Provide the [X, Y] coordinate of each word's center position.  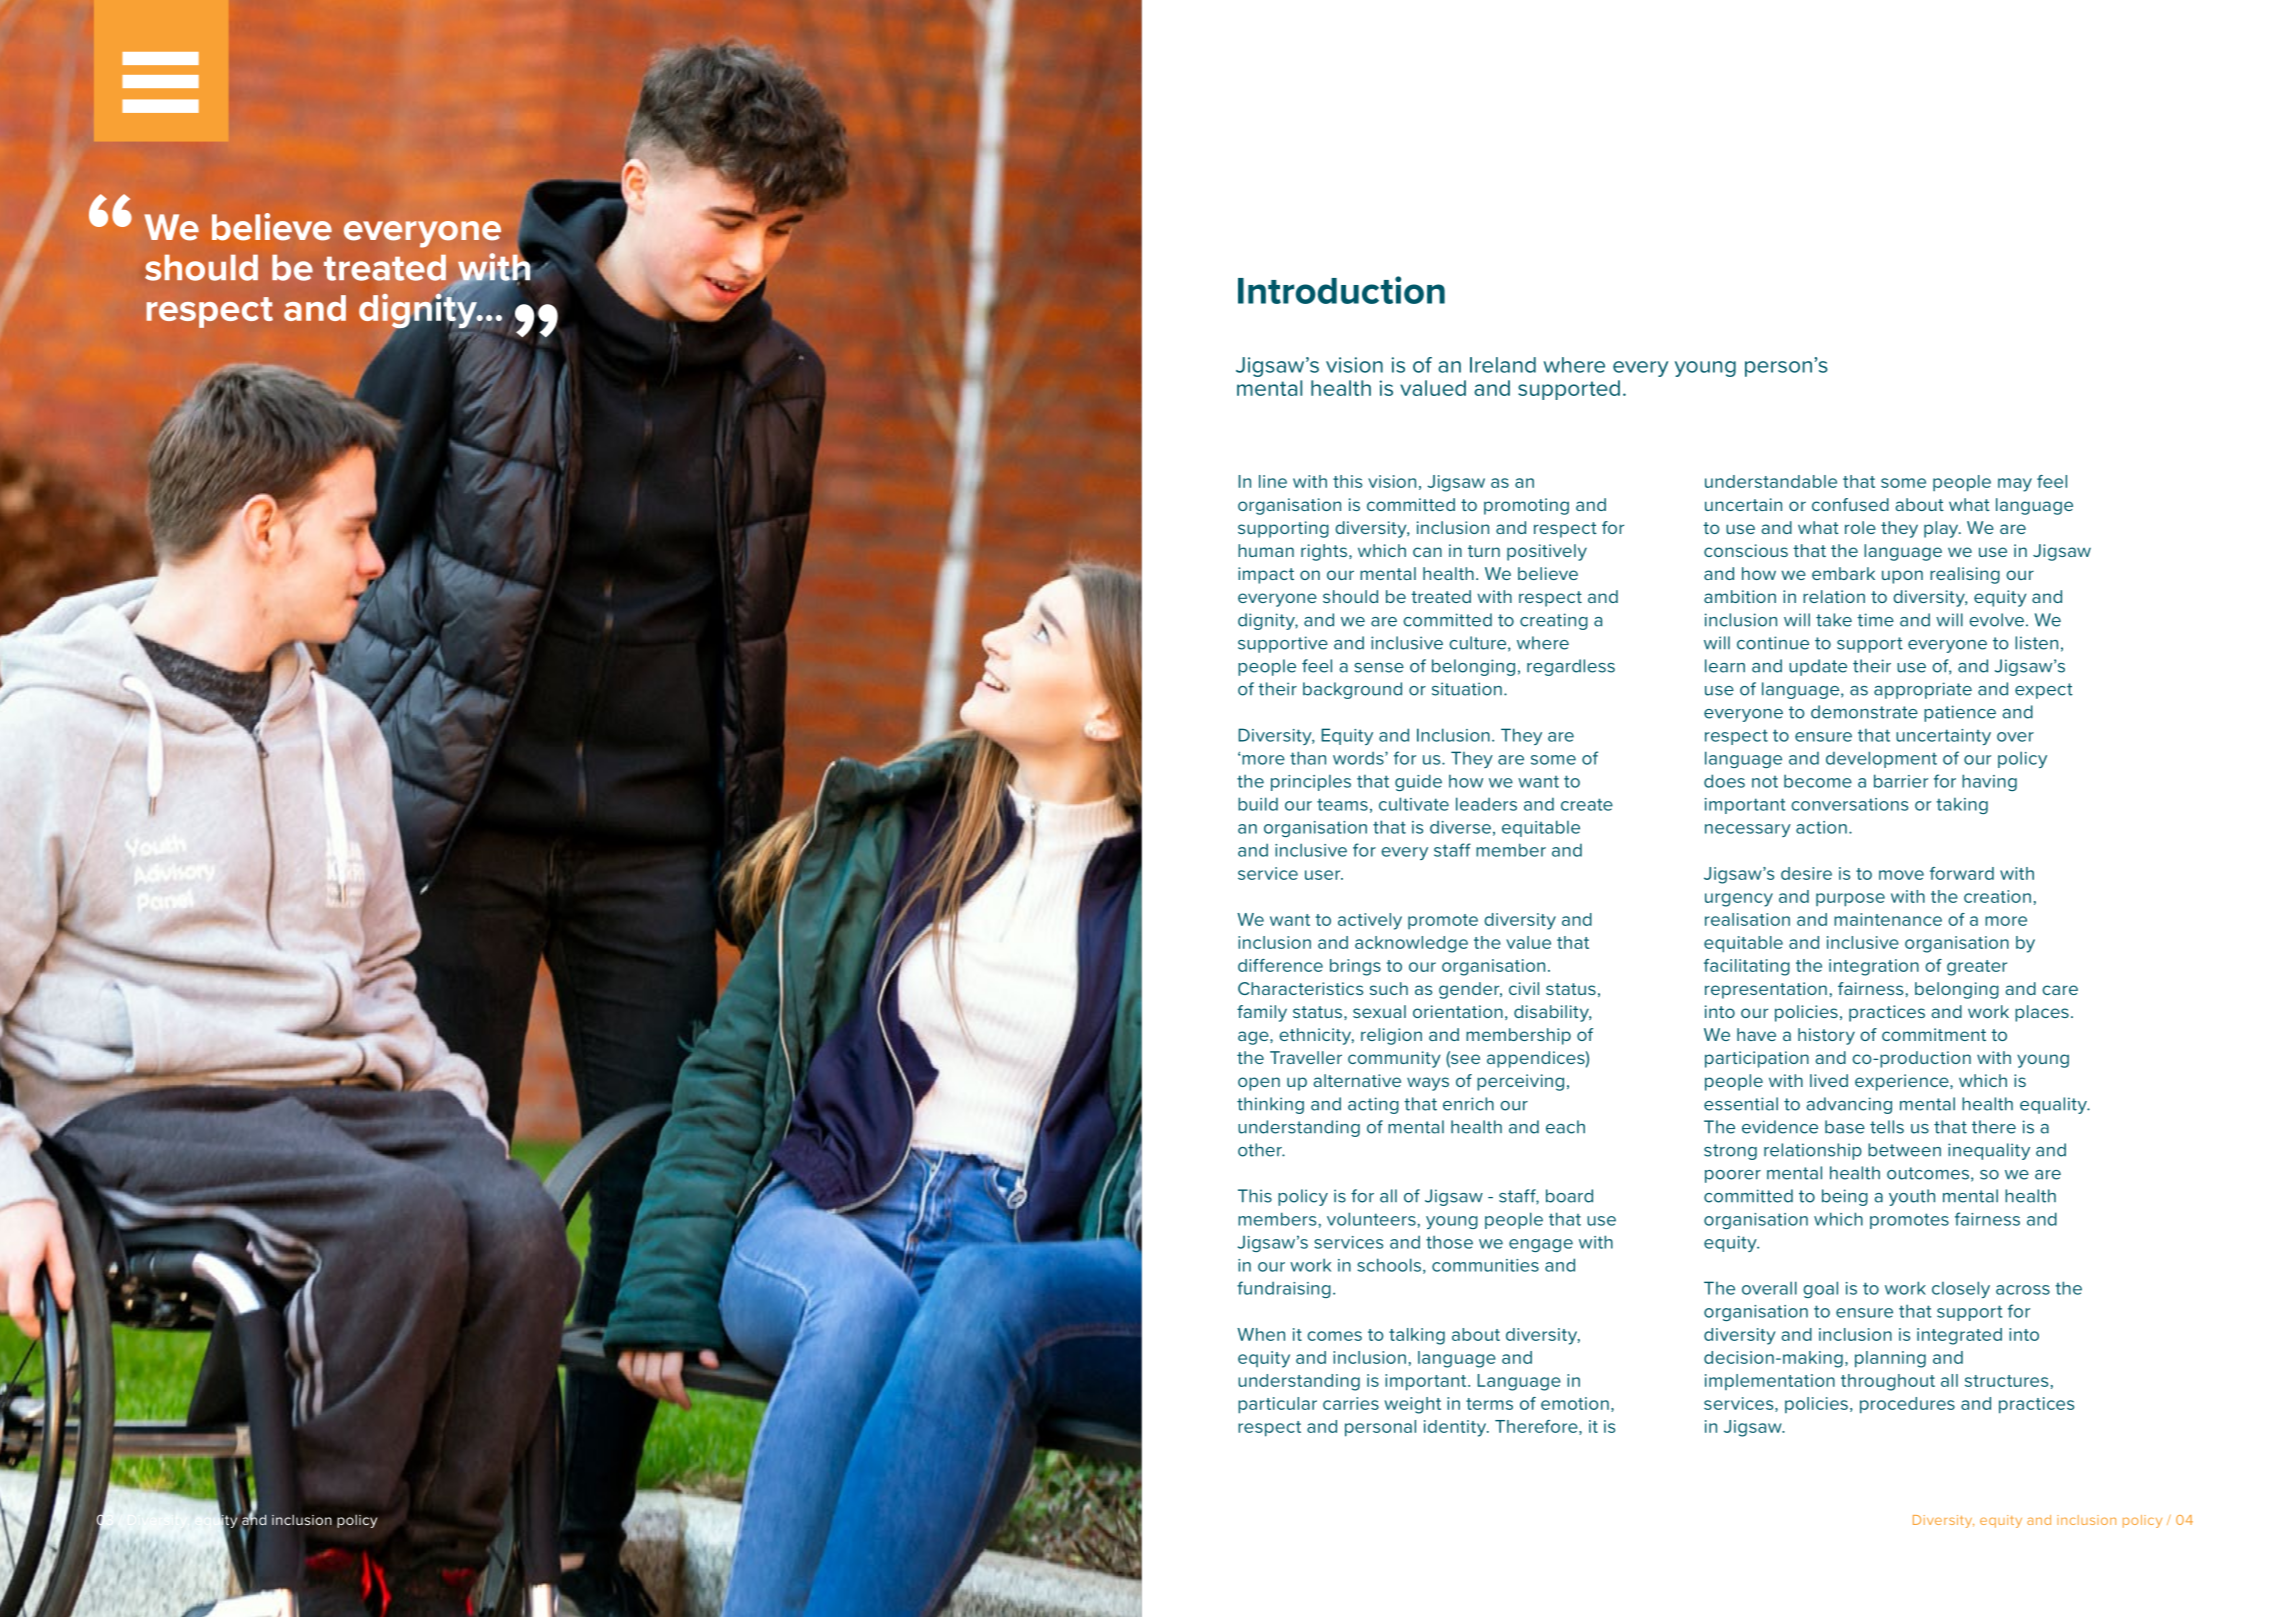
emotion [1575, 1403]
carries [1351, 1403]
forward [1962, 873]
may [2015, 485]
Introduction [1341, 290]
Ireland [1503, 365]
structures [2006, 1381]
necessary [1748, 830]
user [1324, 875]
